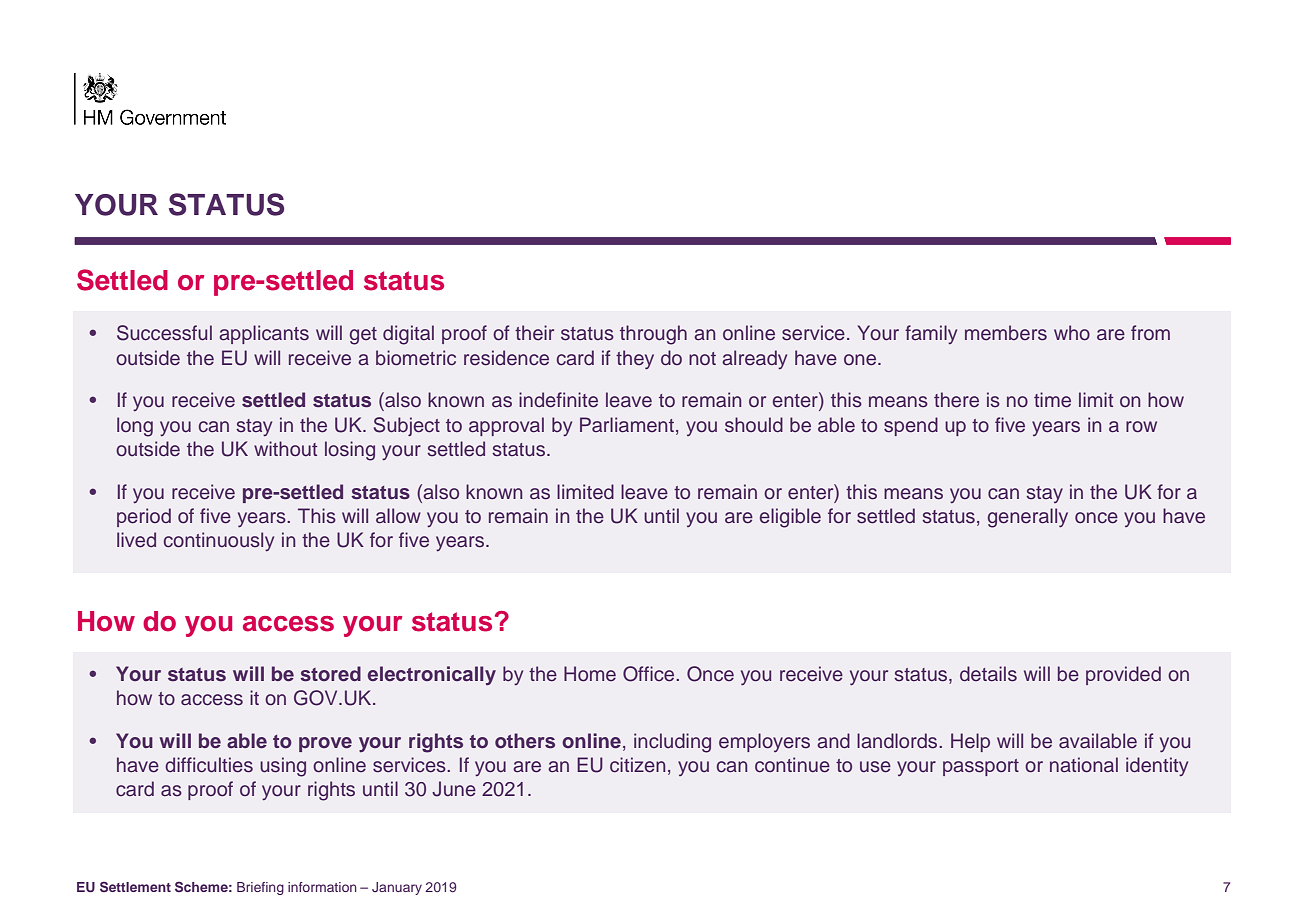 Image resolution: width=1304 pixels, height=924 pixels. What do you see at coordinates (219, 541) in the screenshot?
I see `continuously` at bounding box center [219, 541].
